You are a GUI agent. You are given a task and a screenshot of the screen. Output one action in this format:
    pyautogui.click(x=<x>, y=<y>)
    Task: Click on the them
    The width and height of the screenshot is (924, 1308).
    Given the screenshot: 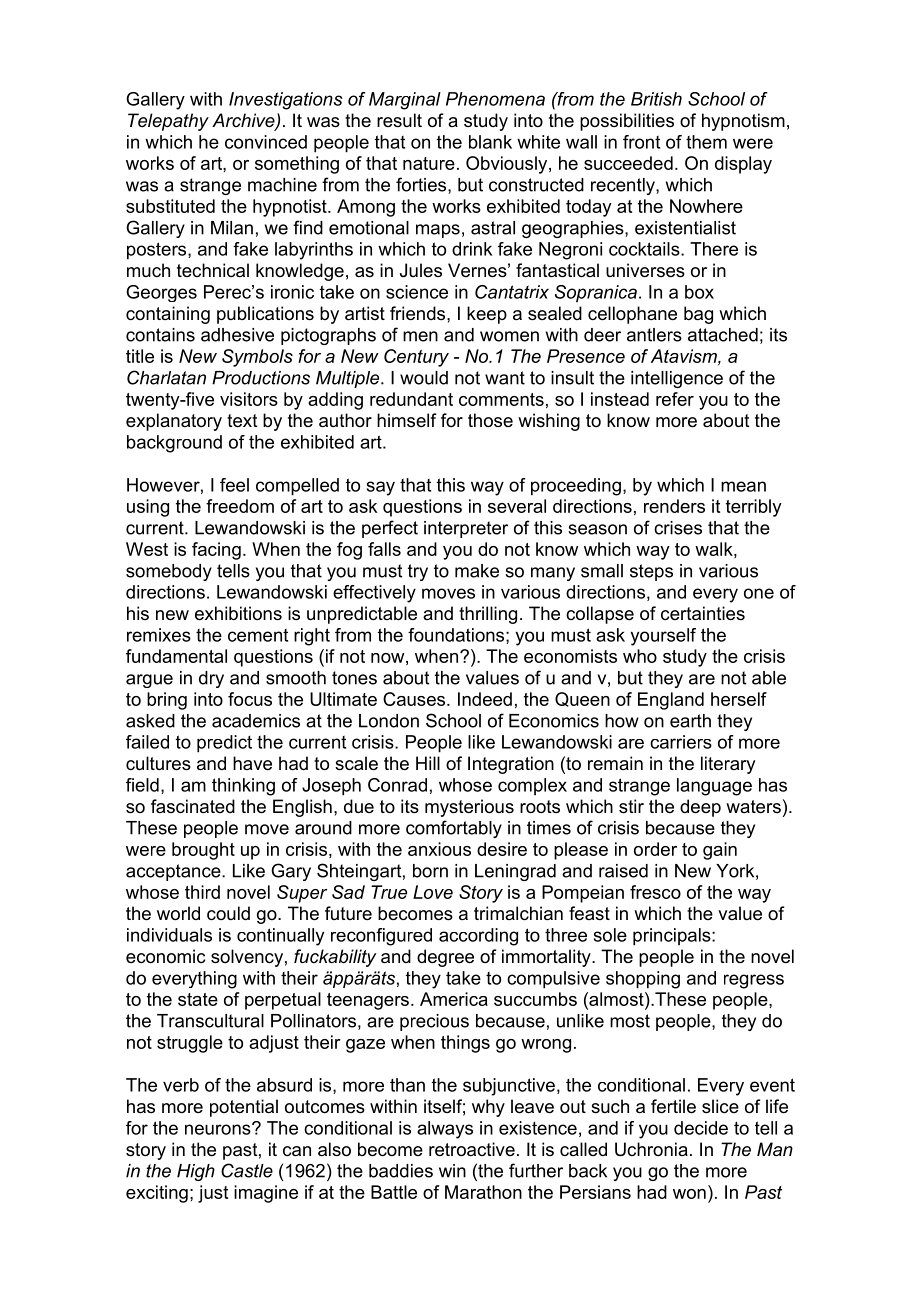 What is the action you would take?
    pyautogui.click(x=706, y=142)
